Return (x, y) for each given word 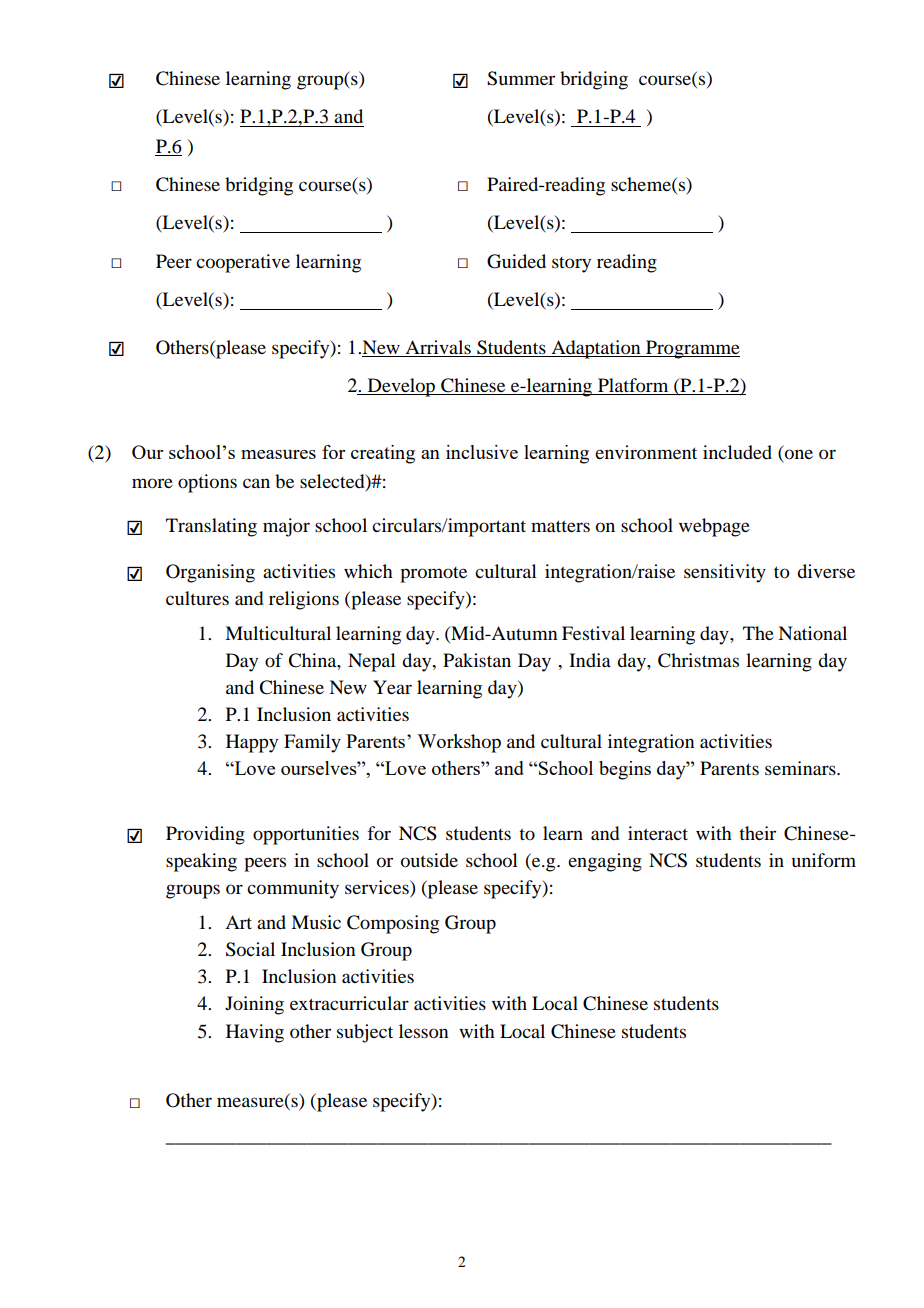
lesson (423, 1031)
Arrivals (438, 347)
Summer (521, 78)
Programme (692, 349)
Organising (210, 573)
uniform (824, 860)
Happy (252, 743)
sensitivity (725, 573)
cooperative (243, 263)
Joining (254, 1005)
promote (433, 575)
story (571, 265)
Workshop (459, 743)
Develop (401, 387)
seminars (801, 768)
